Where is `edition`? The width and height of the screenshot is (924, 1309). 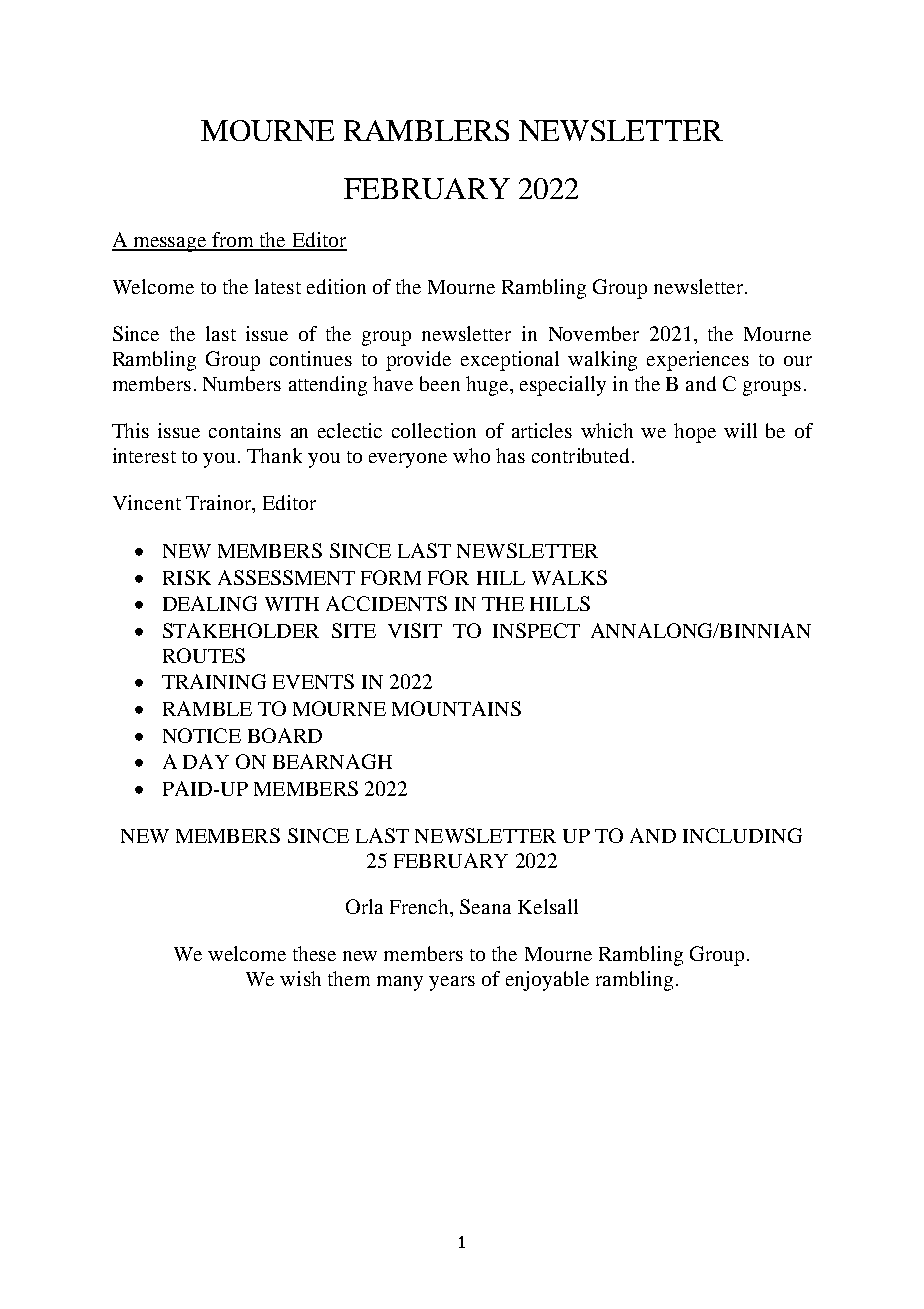
edition is located at coordinates (336, 286).
